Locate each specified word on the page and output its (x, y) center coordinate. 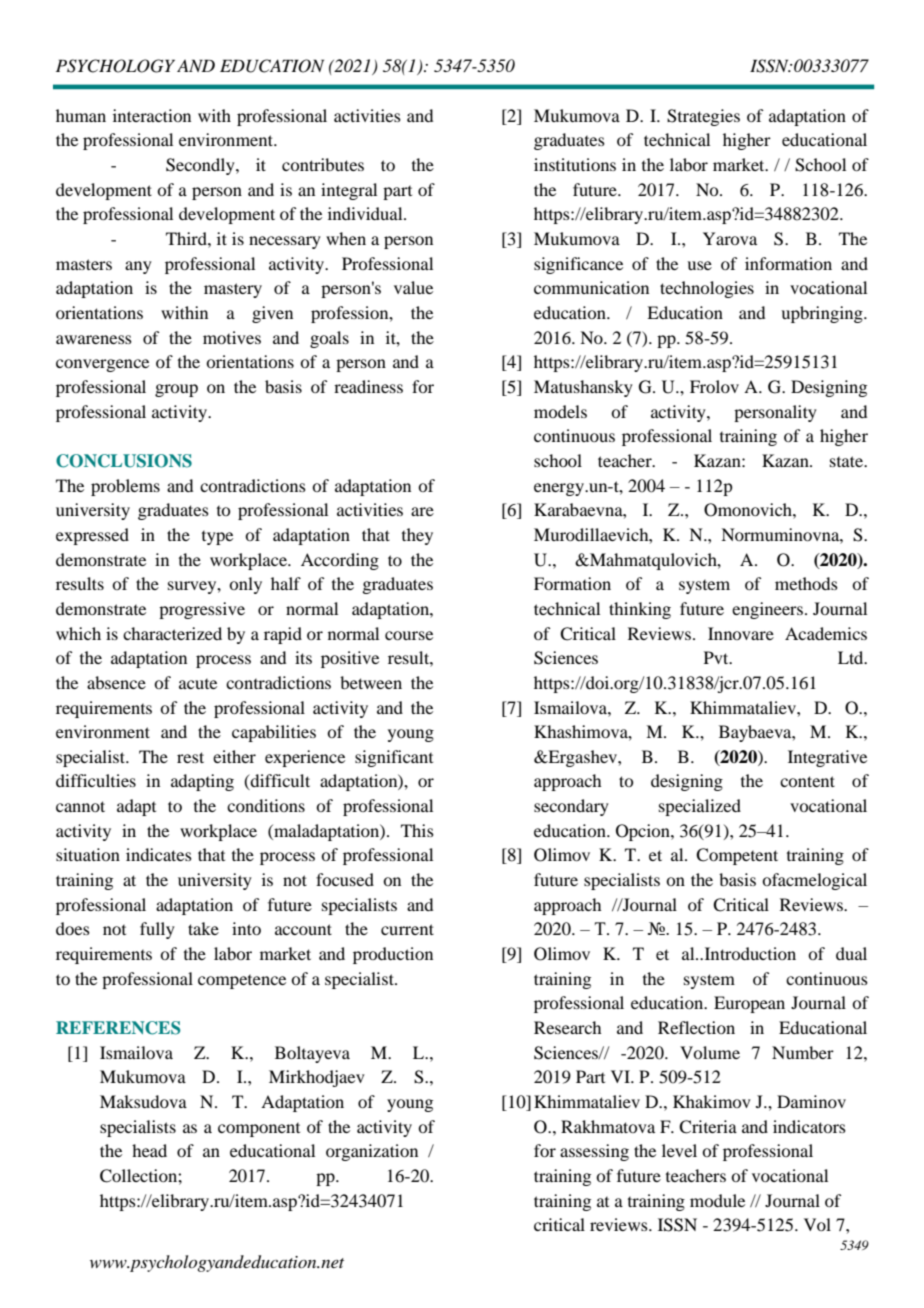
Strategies (703, 117)
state (848, 461)
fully (157, 930)
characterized (172, 633)
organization (372, 1152)
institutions (575, 164)
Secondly (201, 166)
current (407, 929)
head (149, 1150)
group (176, 390)
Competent (737, 856)
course (409, 635)
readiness (368, 386)
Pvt (717, 657)
